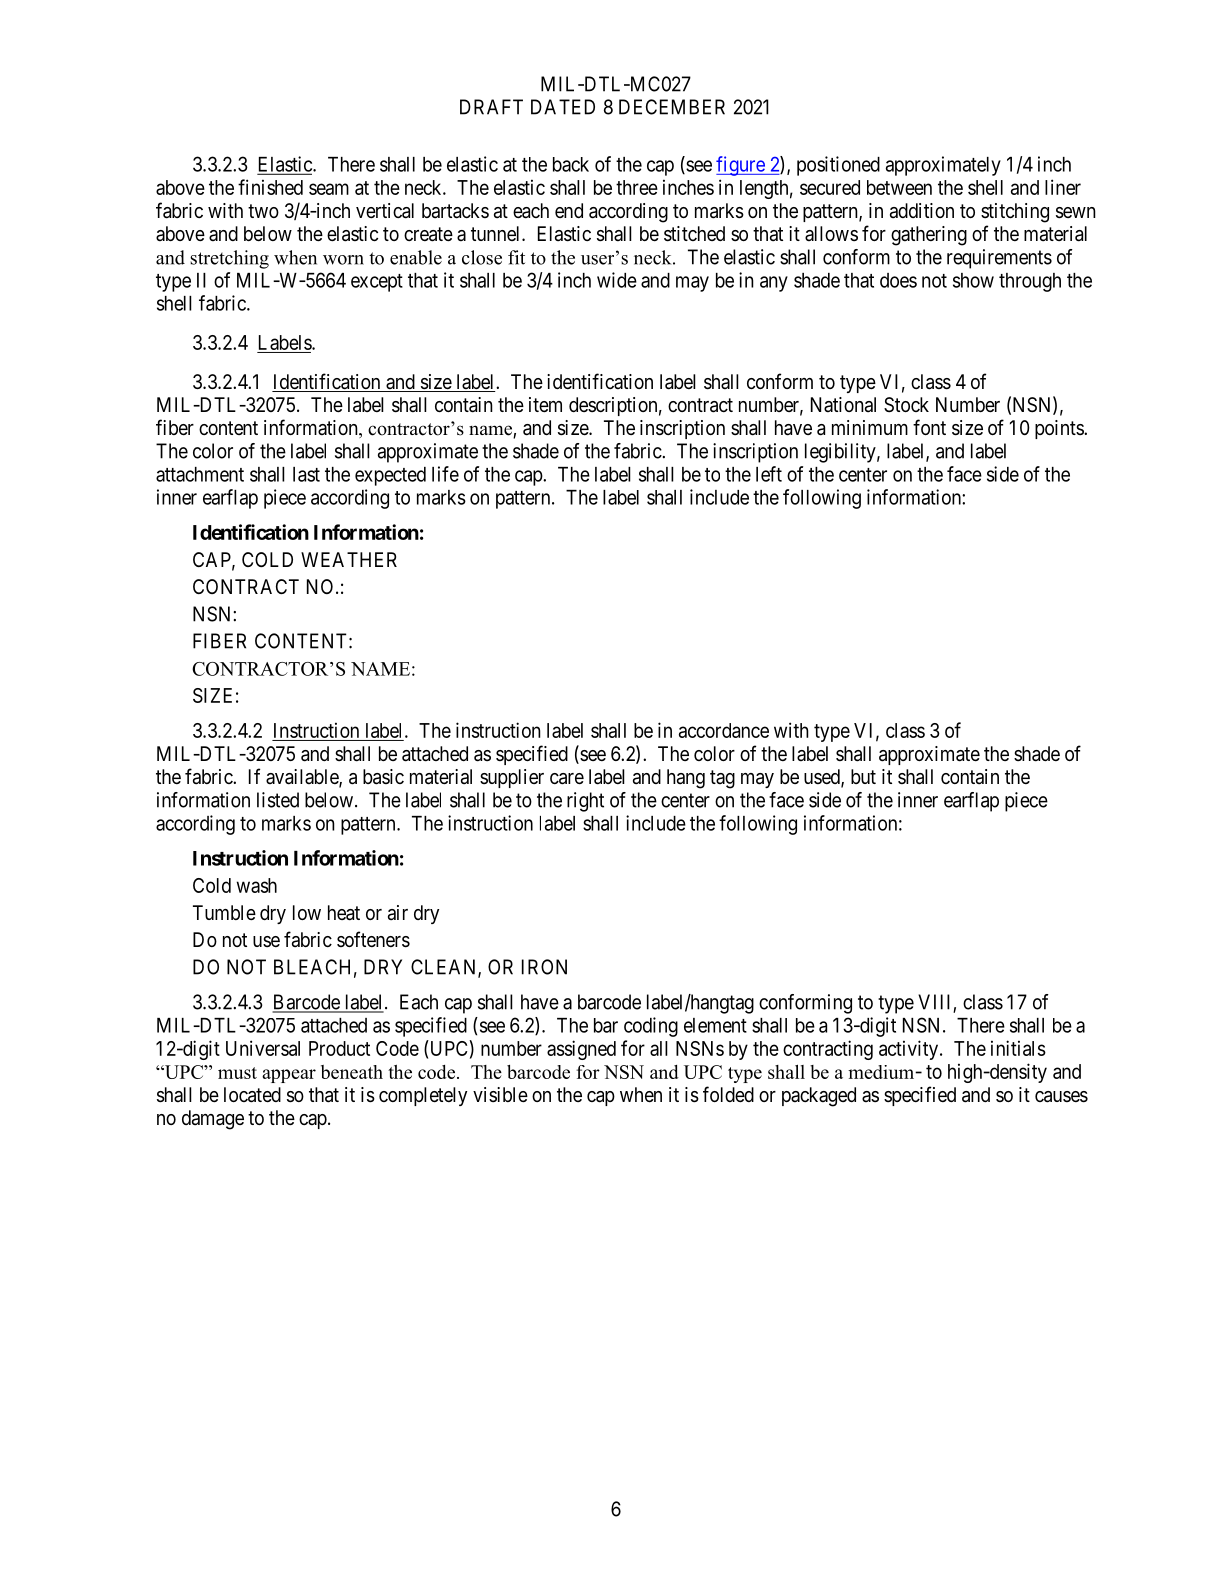 The height and width of the page is (1593, 1231). I want to click on DECEMBER, so click(672, 107).
